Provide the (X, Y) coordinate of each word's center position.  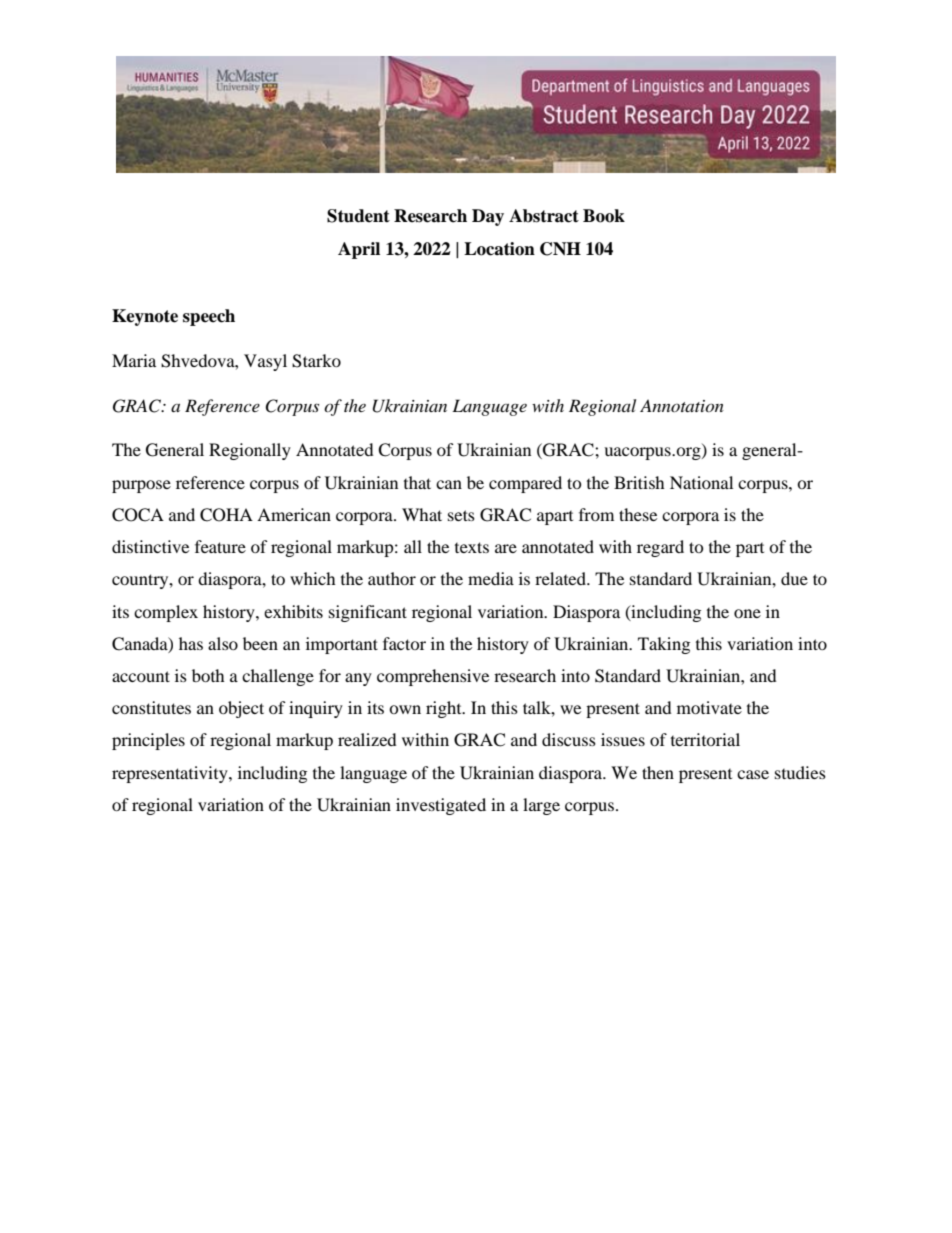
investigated (441, 806)
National (701, 482)
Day (488, 217)
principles (148, 741)
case (753, 774)
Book (604, 216)
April (359, 250)
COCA (138, 515)
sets (461, 515)
